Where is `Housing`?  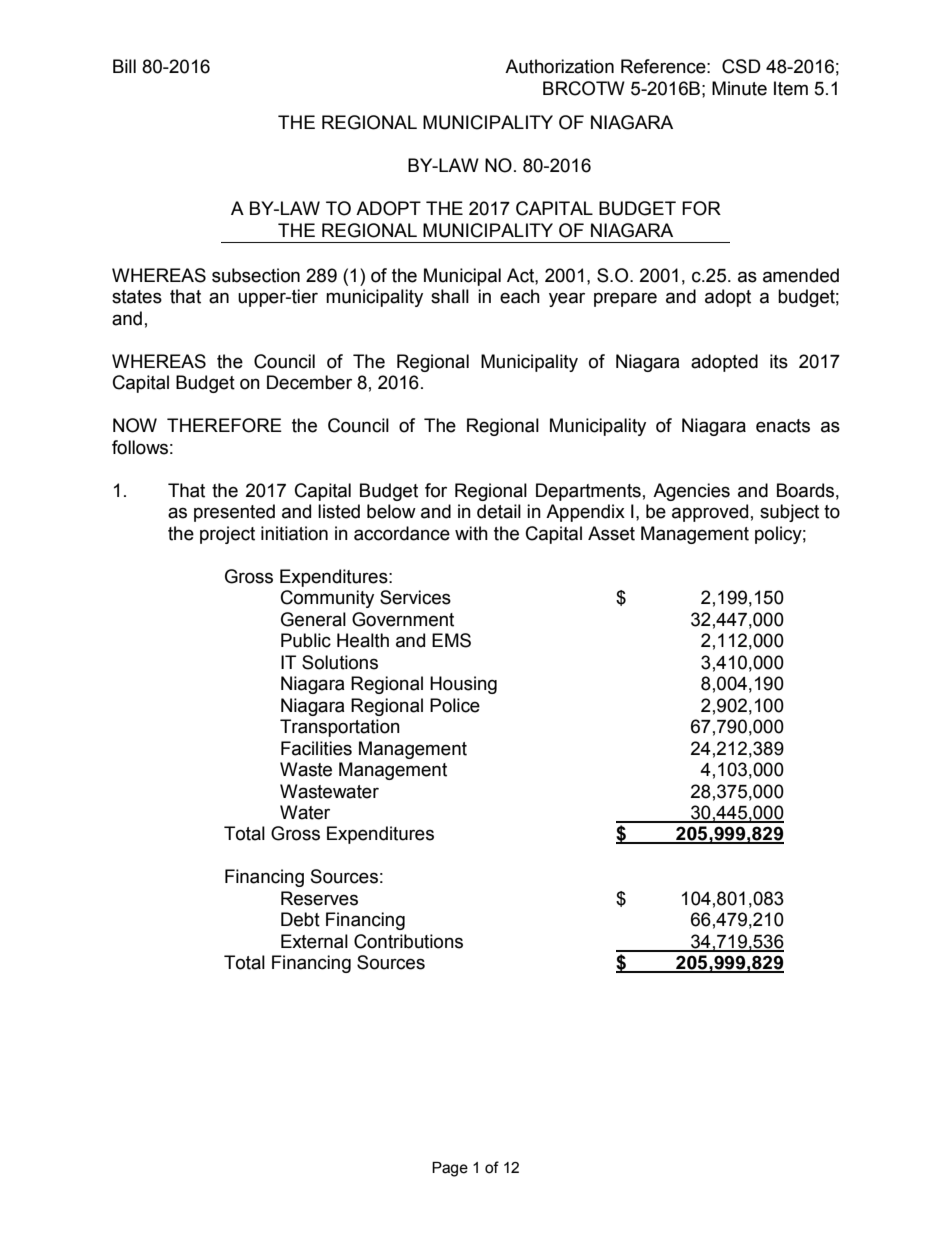
Housing is located at coordinates (463, 685).
